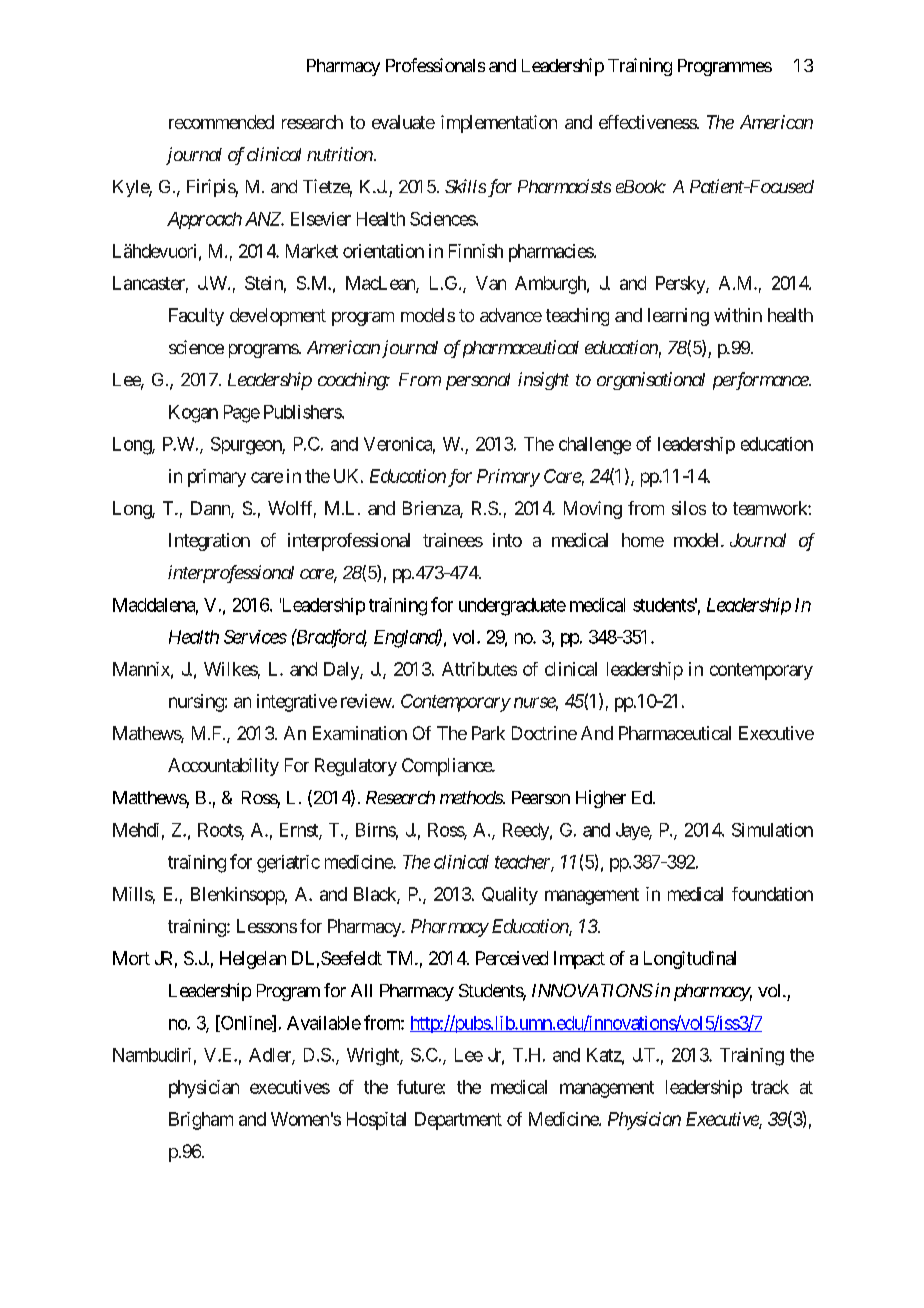 The width and height of the screenshot is (924, 1308). Describe the element at coordinates (770, 1087) in the screenshot. I see `track` at that location.
